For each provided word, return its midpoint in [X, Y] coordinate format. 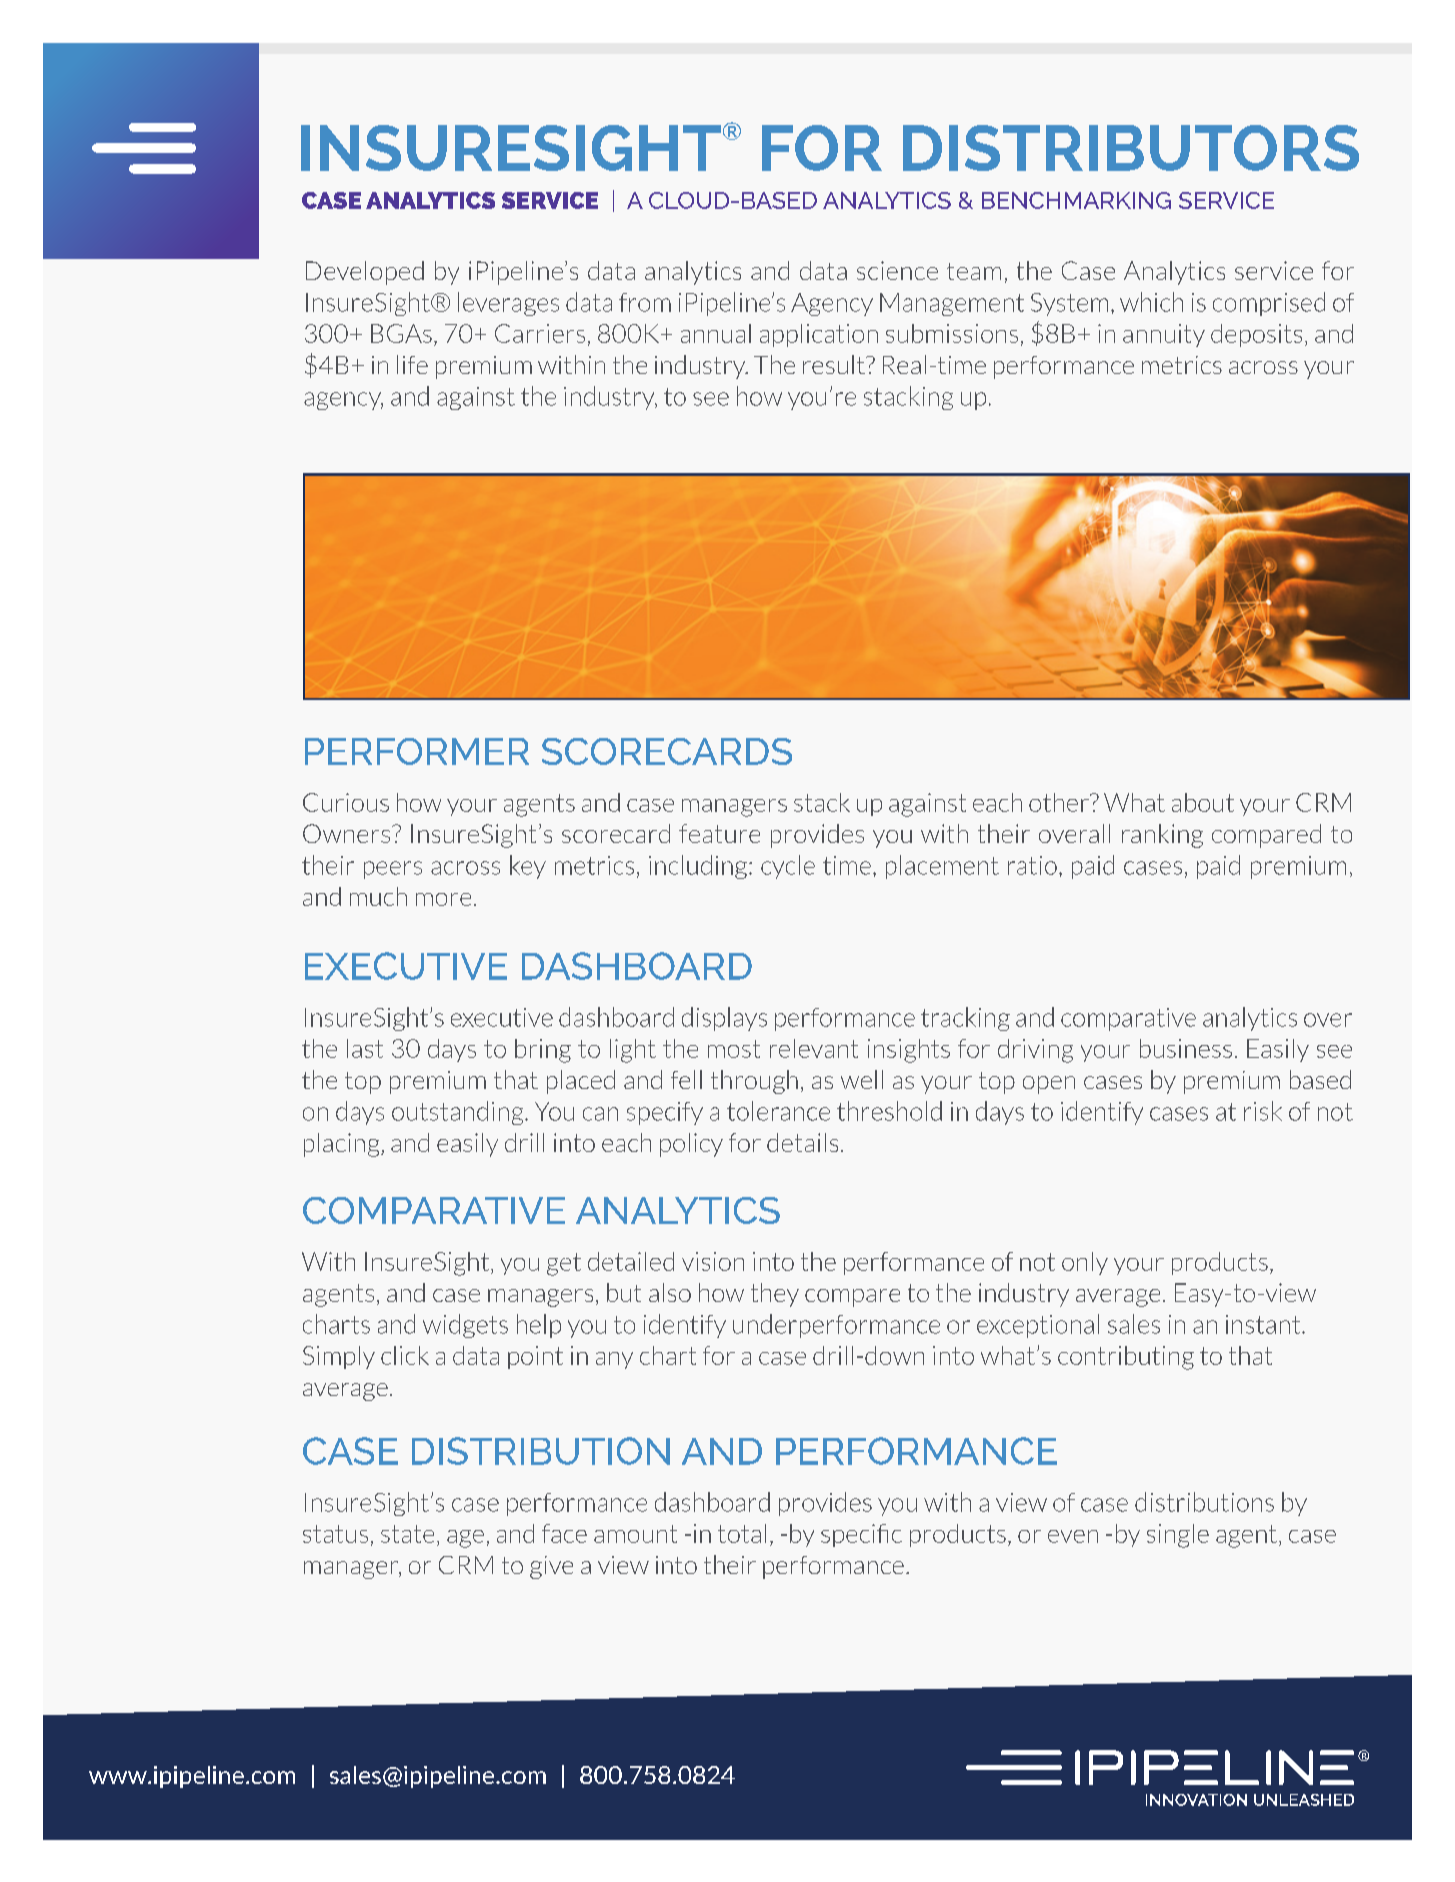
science [897, 270]
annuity [1164, 335]
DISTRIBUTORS [1131, 148]
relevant [814, 1048]
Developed [365, 273]
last [365, 1048]
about [1203, 802]
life [412, 364]
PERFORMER [417, 751]
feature [719, 833]
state [407, 1534]
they [775, 1295]
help [539, 1326]
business [1186, 1048]
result [835, 364]
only [1085, 1263]
